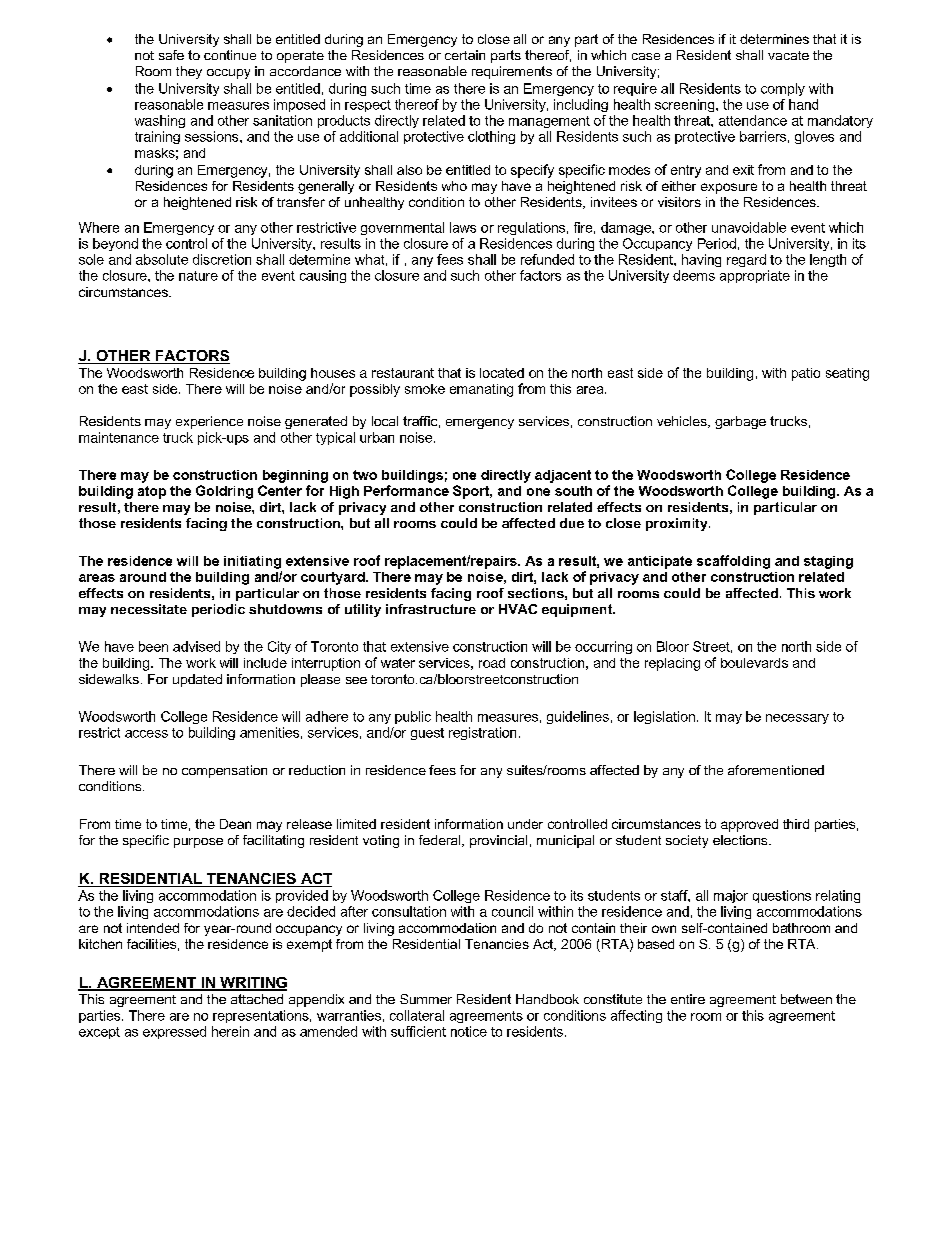 This page has height=1233, width=952. What do you see at coordinates (441, 841) in the page?
I see `federal` at bounding box center [441, 841].
